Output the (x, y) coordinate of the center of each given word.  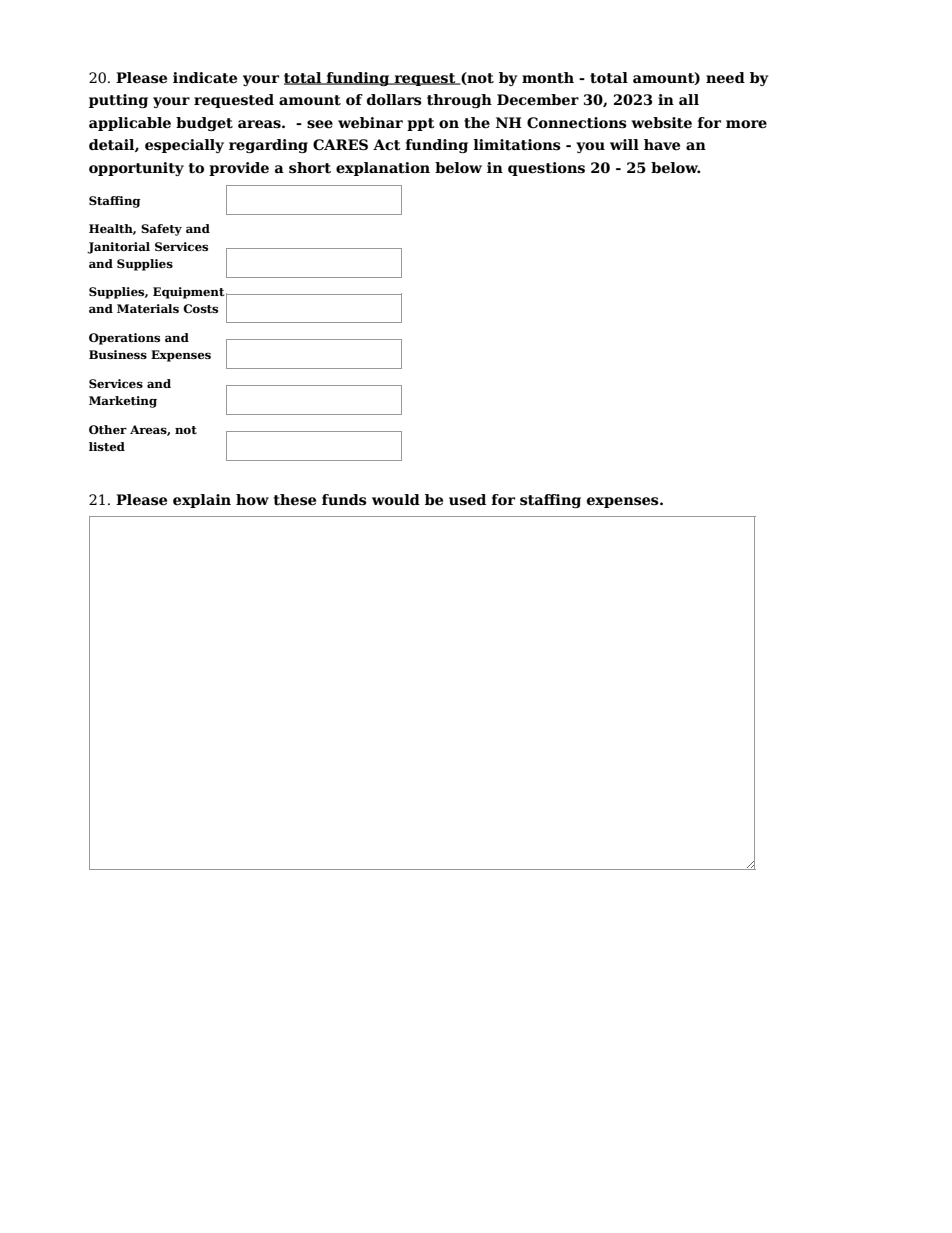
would (396, 500)
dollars (394, 100)
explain (202, 501)
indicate (205, 78)
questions (546, 169)
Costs (200, 308)
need (725, 78)
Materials (148, 308)
